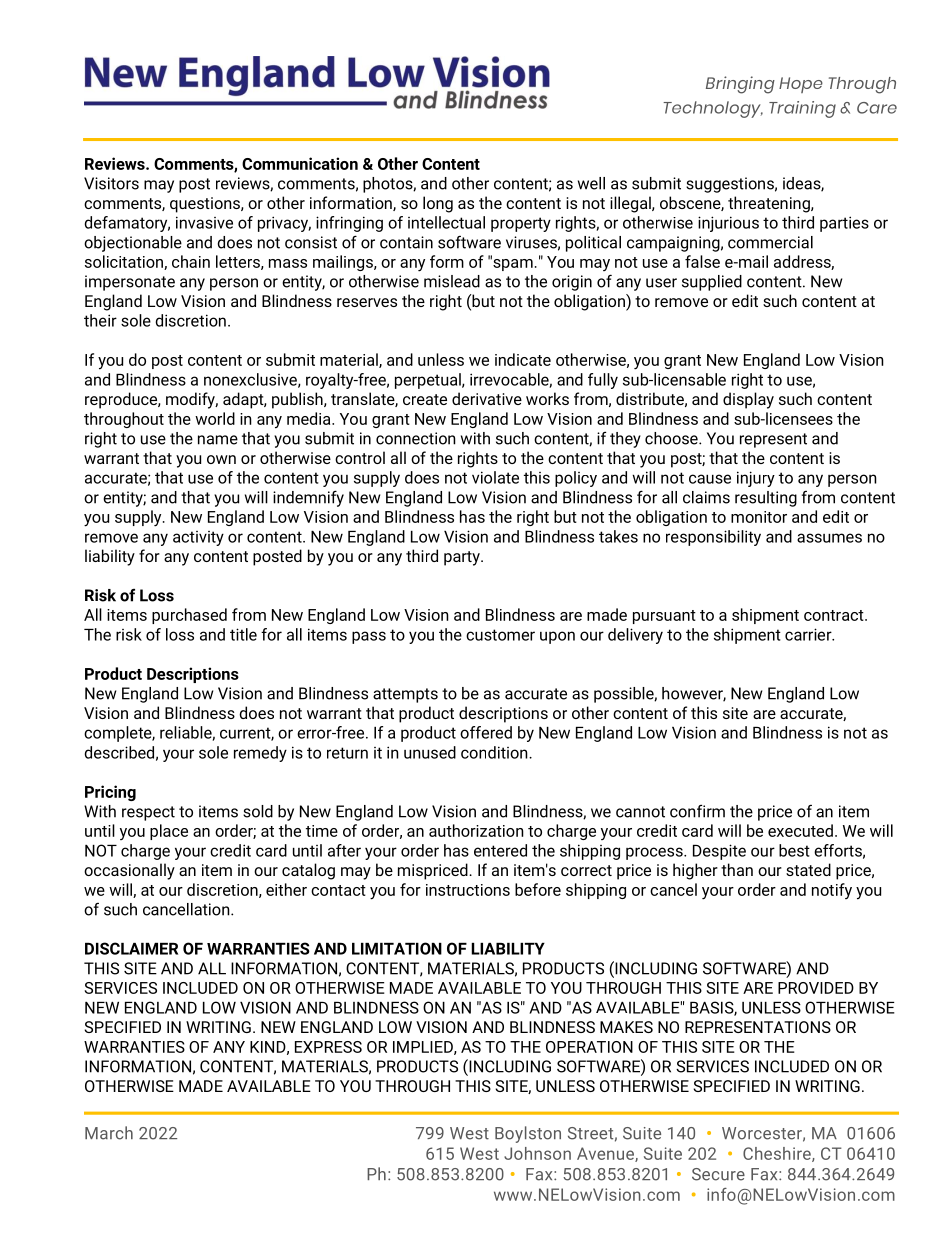 The image size is (952, 1233). I want to click on purchased, so click(189, 616).
